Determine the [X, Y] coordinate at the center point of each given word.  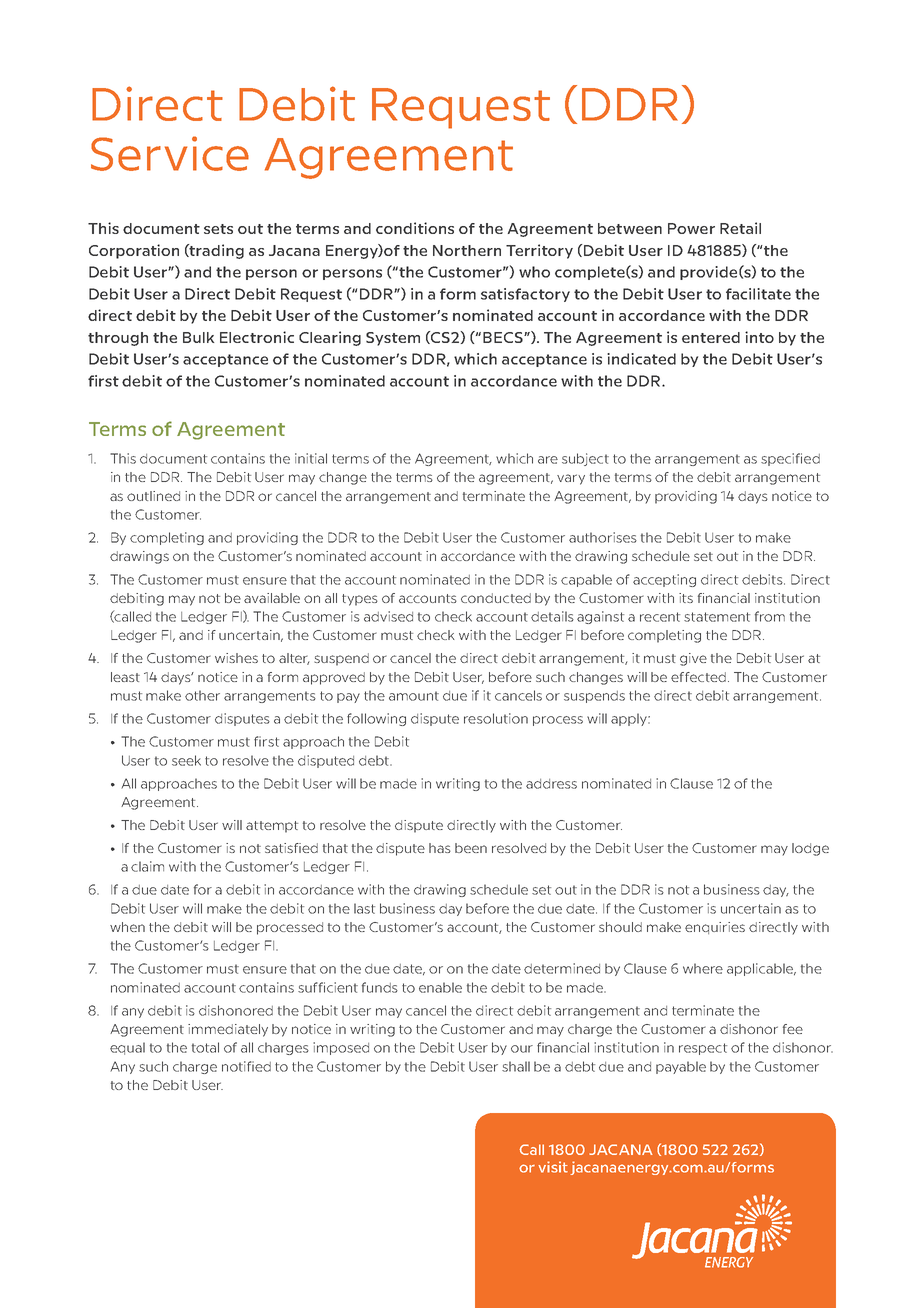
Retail [740, 228]
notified [246, 1066]
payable [681, 1067]
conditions [415, 228]
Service [170, 153]
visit [553, 1167]
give [693, 659]
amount [414, 696]
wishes [236, 658]
